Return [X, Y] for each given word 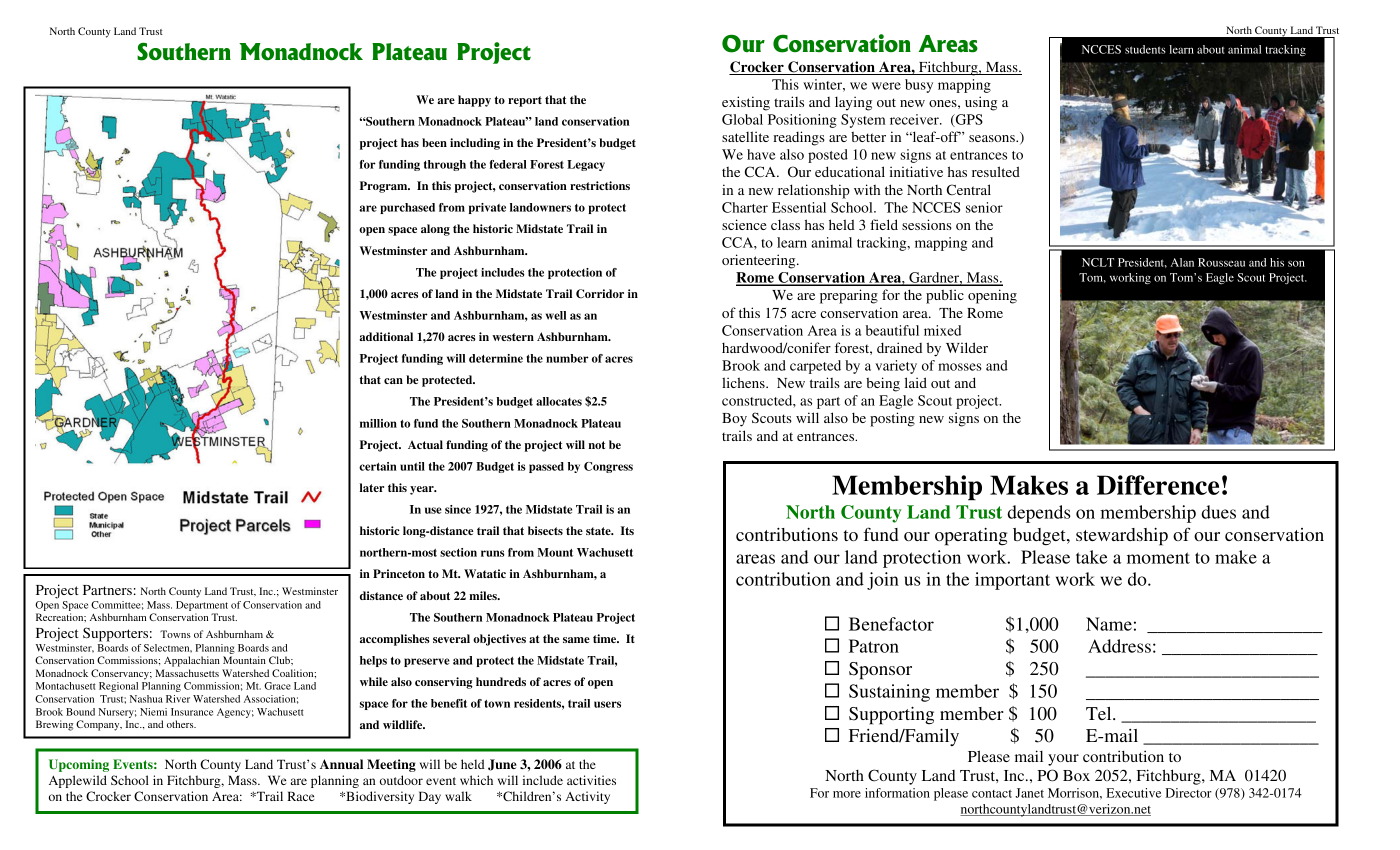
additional [386, 336]
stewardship [1122, 536]
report [525, 101]
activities [591, 780]
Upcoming [79, 765]
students [1145, 49]
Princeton [399, 573]
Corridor [600, 294]
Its [627, 530]
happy [474, 101]
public [945, 296]
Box [1076, 775]
